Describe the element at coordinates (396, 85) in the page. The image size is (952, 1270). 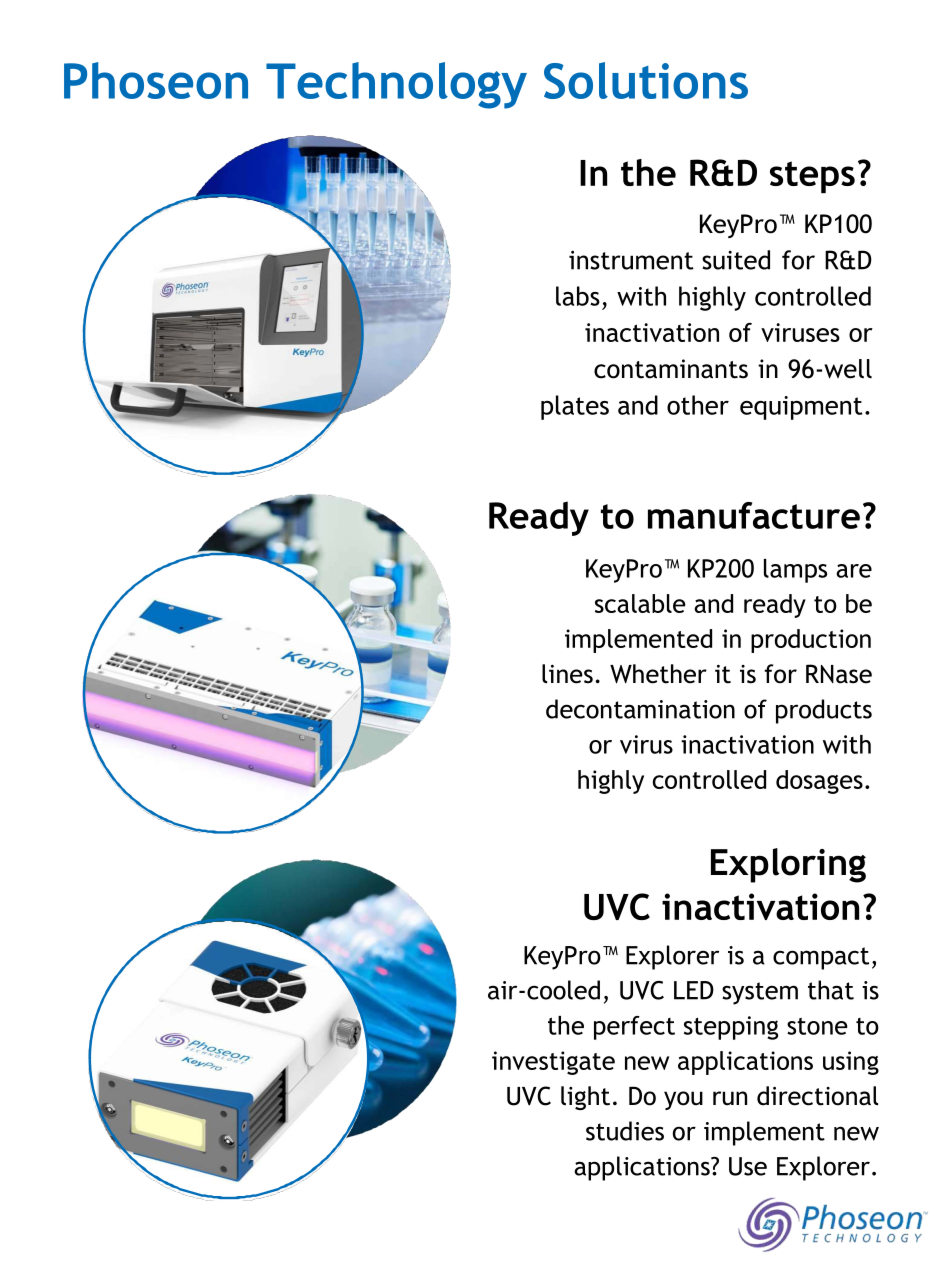
I see `Technology` at that location.
